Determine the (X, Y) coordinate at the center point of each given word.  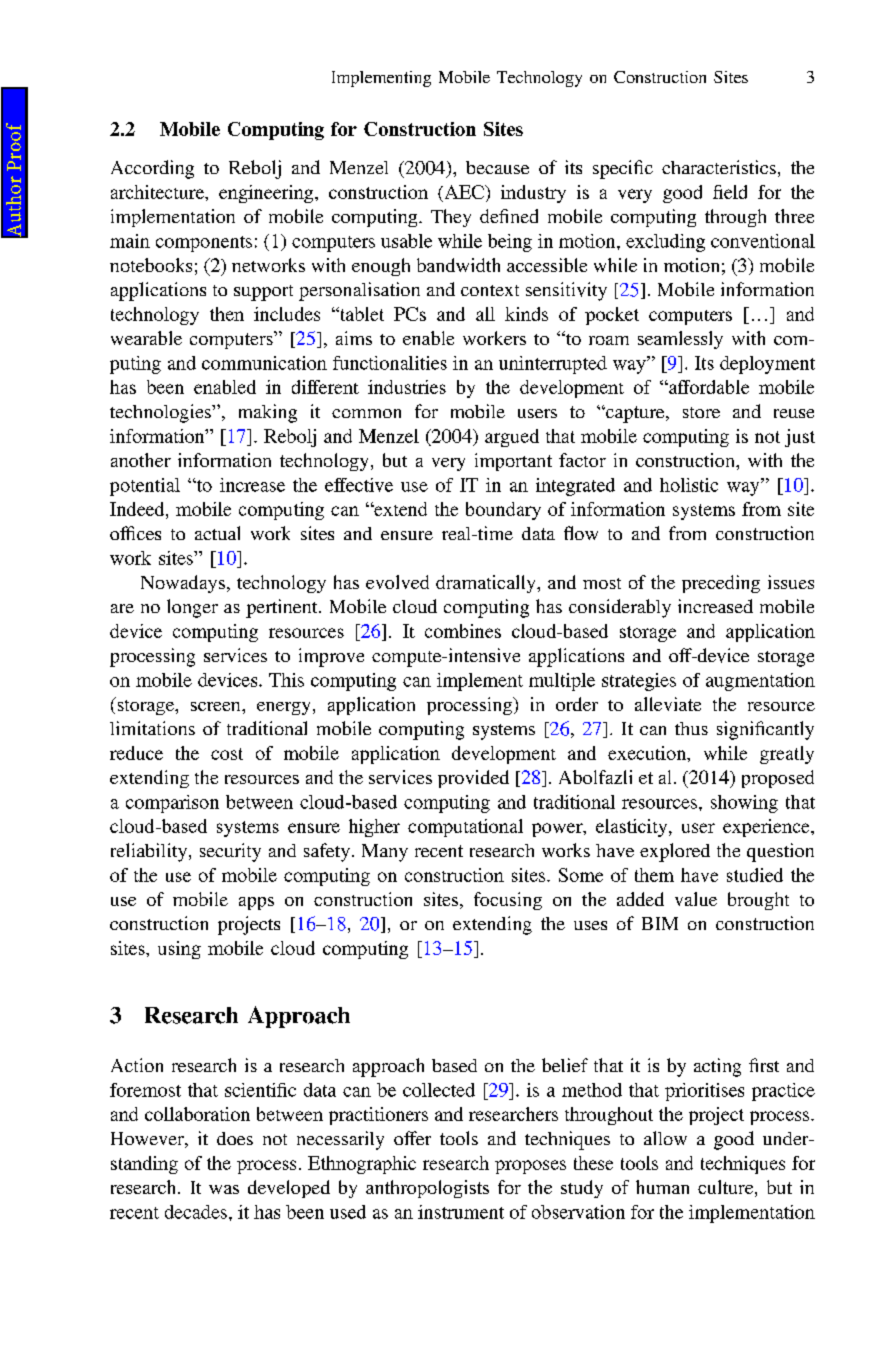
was (224, 1189)
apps (256, 903)
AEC (464, 192)
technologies (161, 413)
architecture (158, 192)
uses (590, 925)
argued (512, 438)
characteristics (719, 167)
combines (463, 631)
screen (217, 706)
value (696, 899)
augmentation (760, 682)
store (701, 412)
